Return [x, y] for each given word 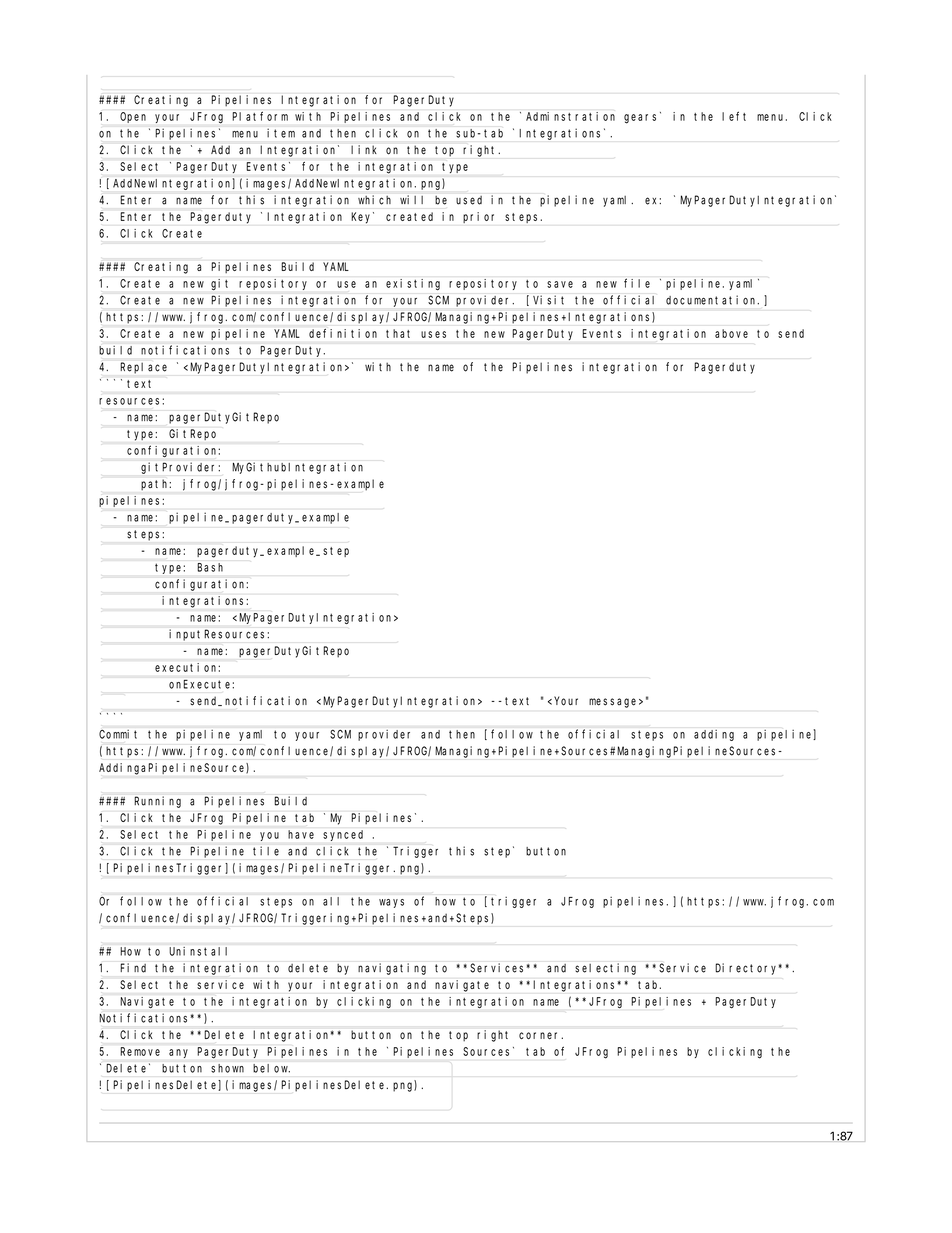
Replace [144, 367]
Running [158, 802]
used [469, 200]
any [178, 1053]
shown [227, 1068]
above [731, 333]
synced [343, 835]
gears [642, 118]
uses [433, 334]
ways [391, 903]
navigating [392, 969]
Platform [260, 116]
